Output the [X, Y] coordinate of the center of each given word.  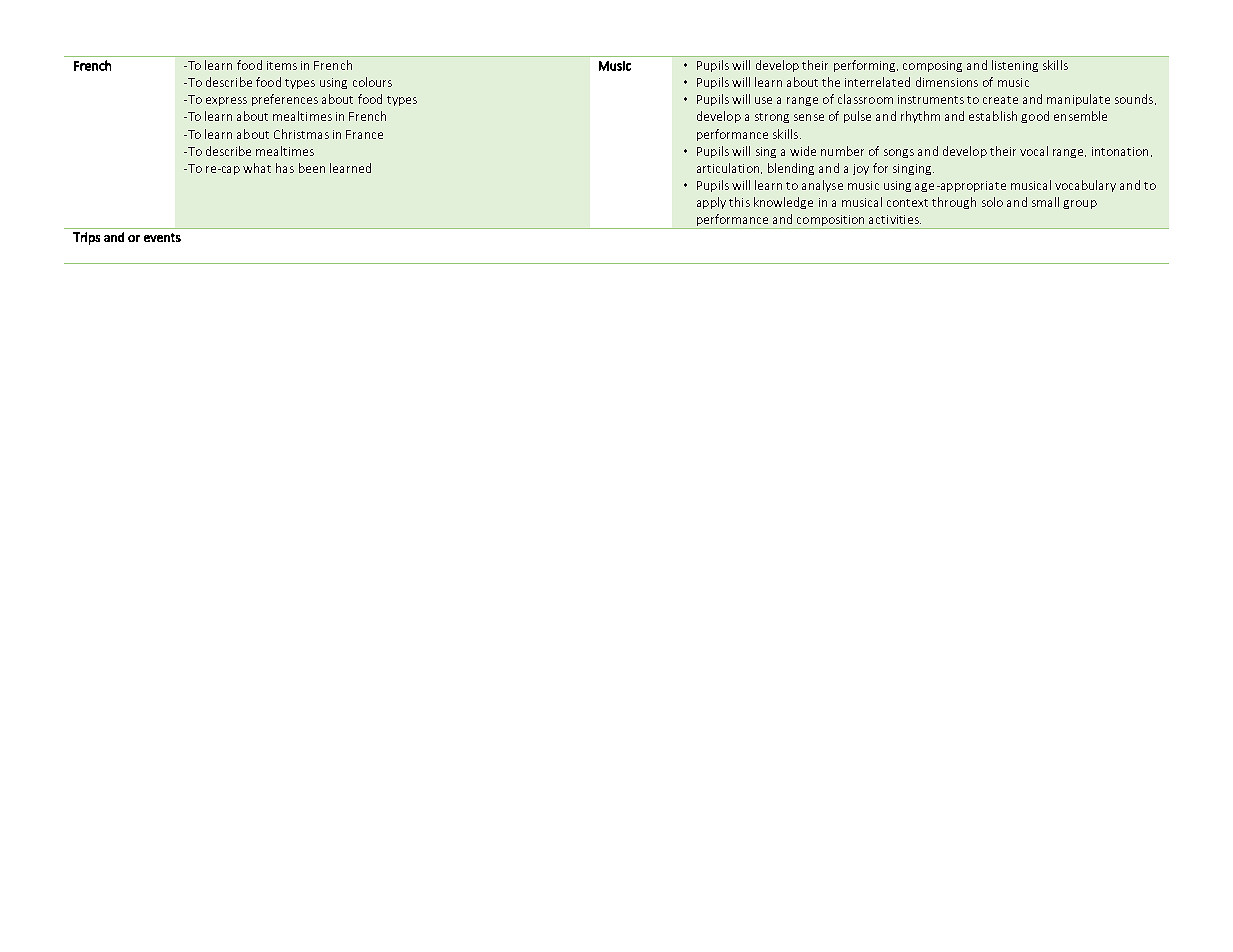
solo [992, 202]
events [162, 237]
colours [372, 82]
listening [1015, 66]
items [282, 65]
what [257, 168]
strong [772, 118]
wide [803, 151]
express [226, 101]
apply [711, 203]
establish [993, 116]
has [285, 168]
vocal [1034, 151]
